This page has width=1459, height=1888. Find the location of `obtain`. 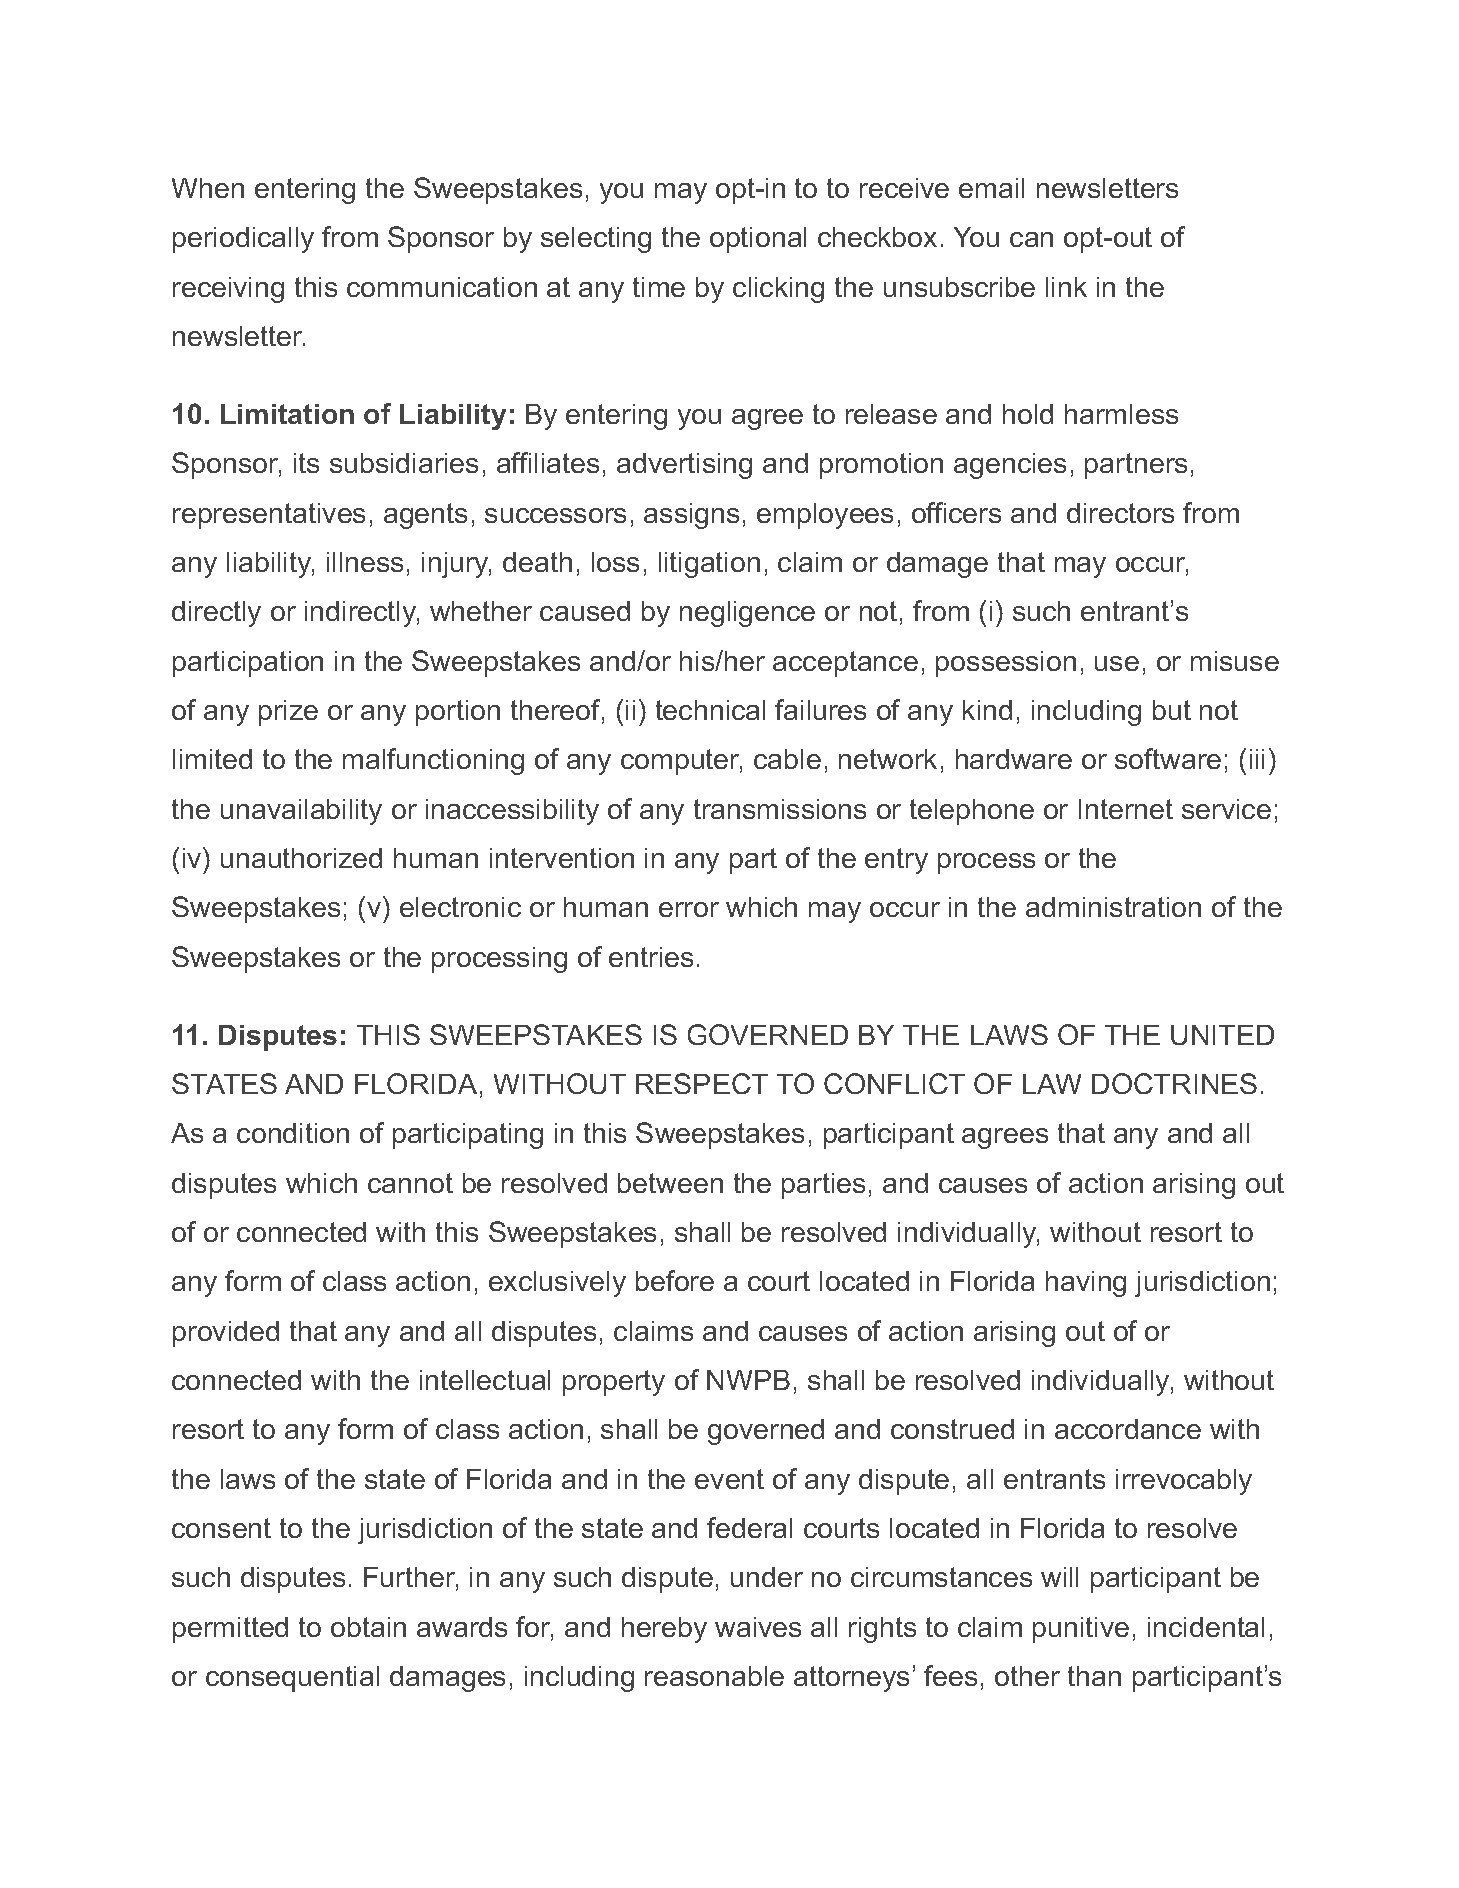

obtain is located at coordinates (368, 1627).
